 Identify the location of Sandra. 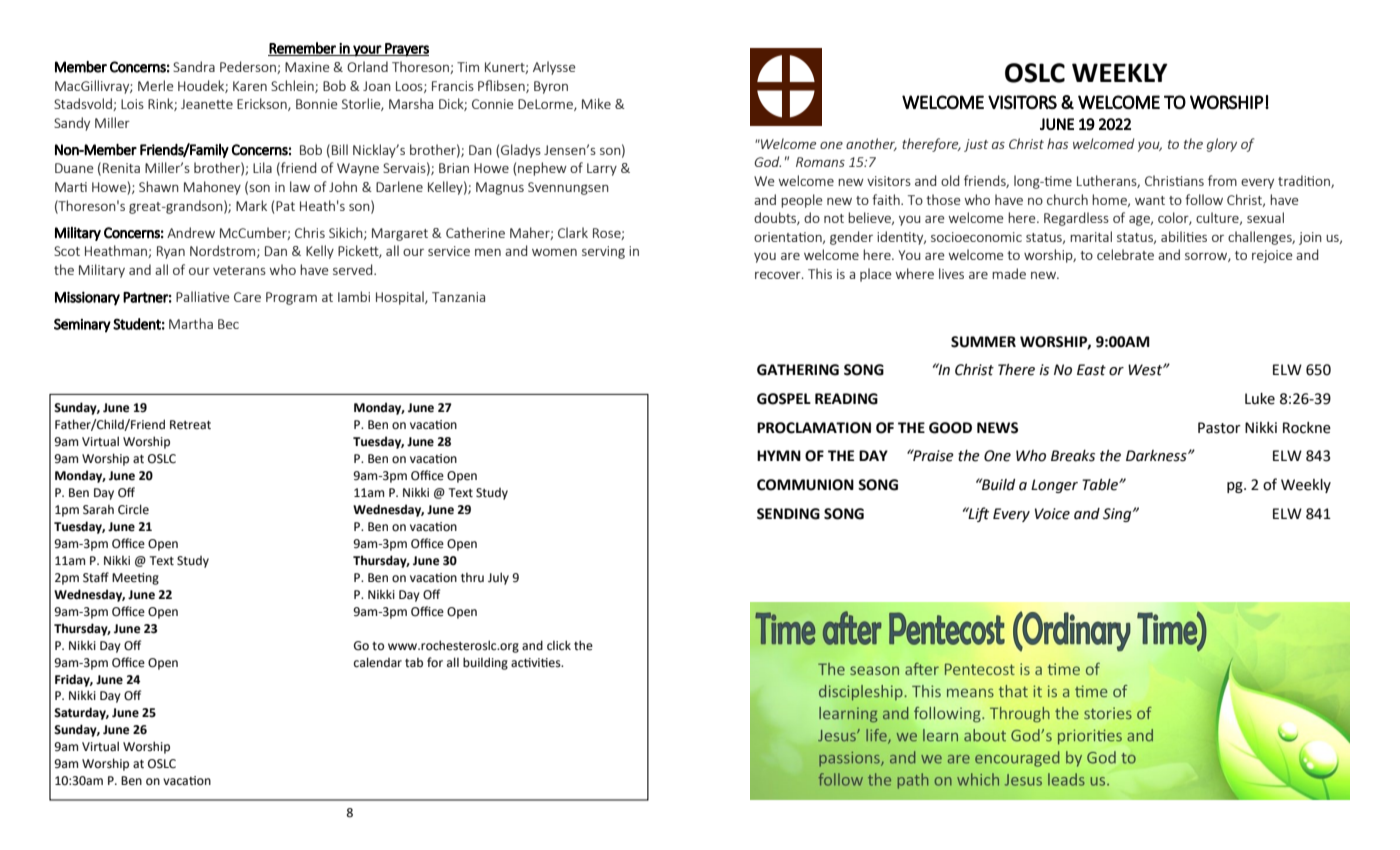
(194, 66).
